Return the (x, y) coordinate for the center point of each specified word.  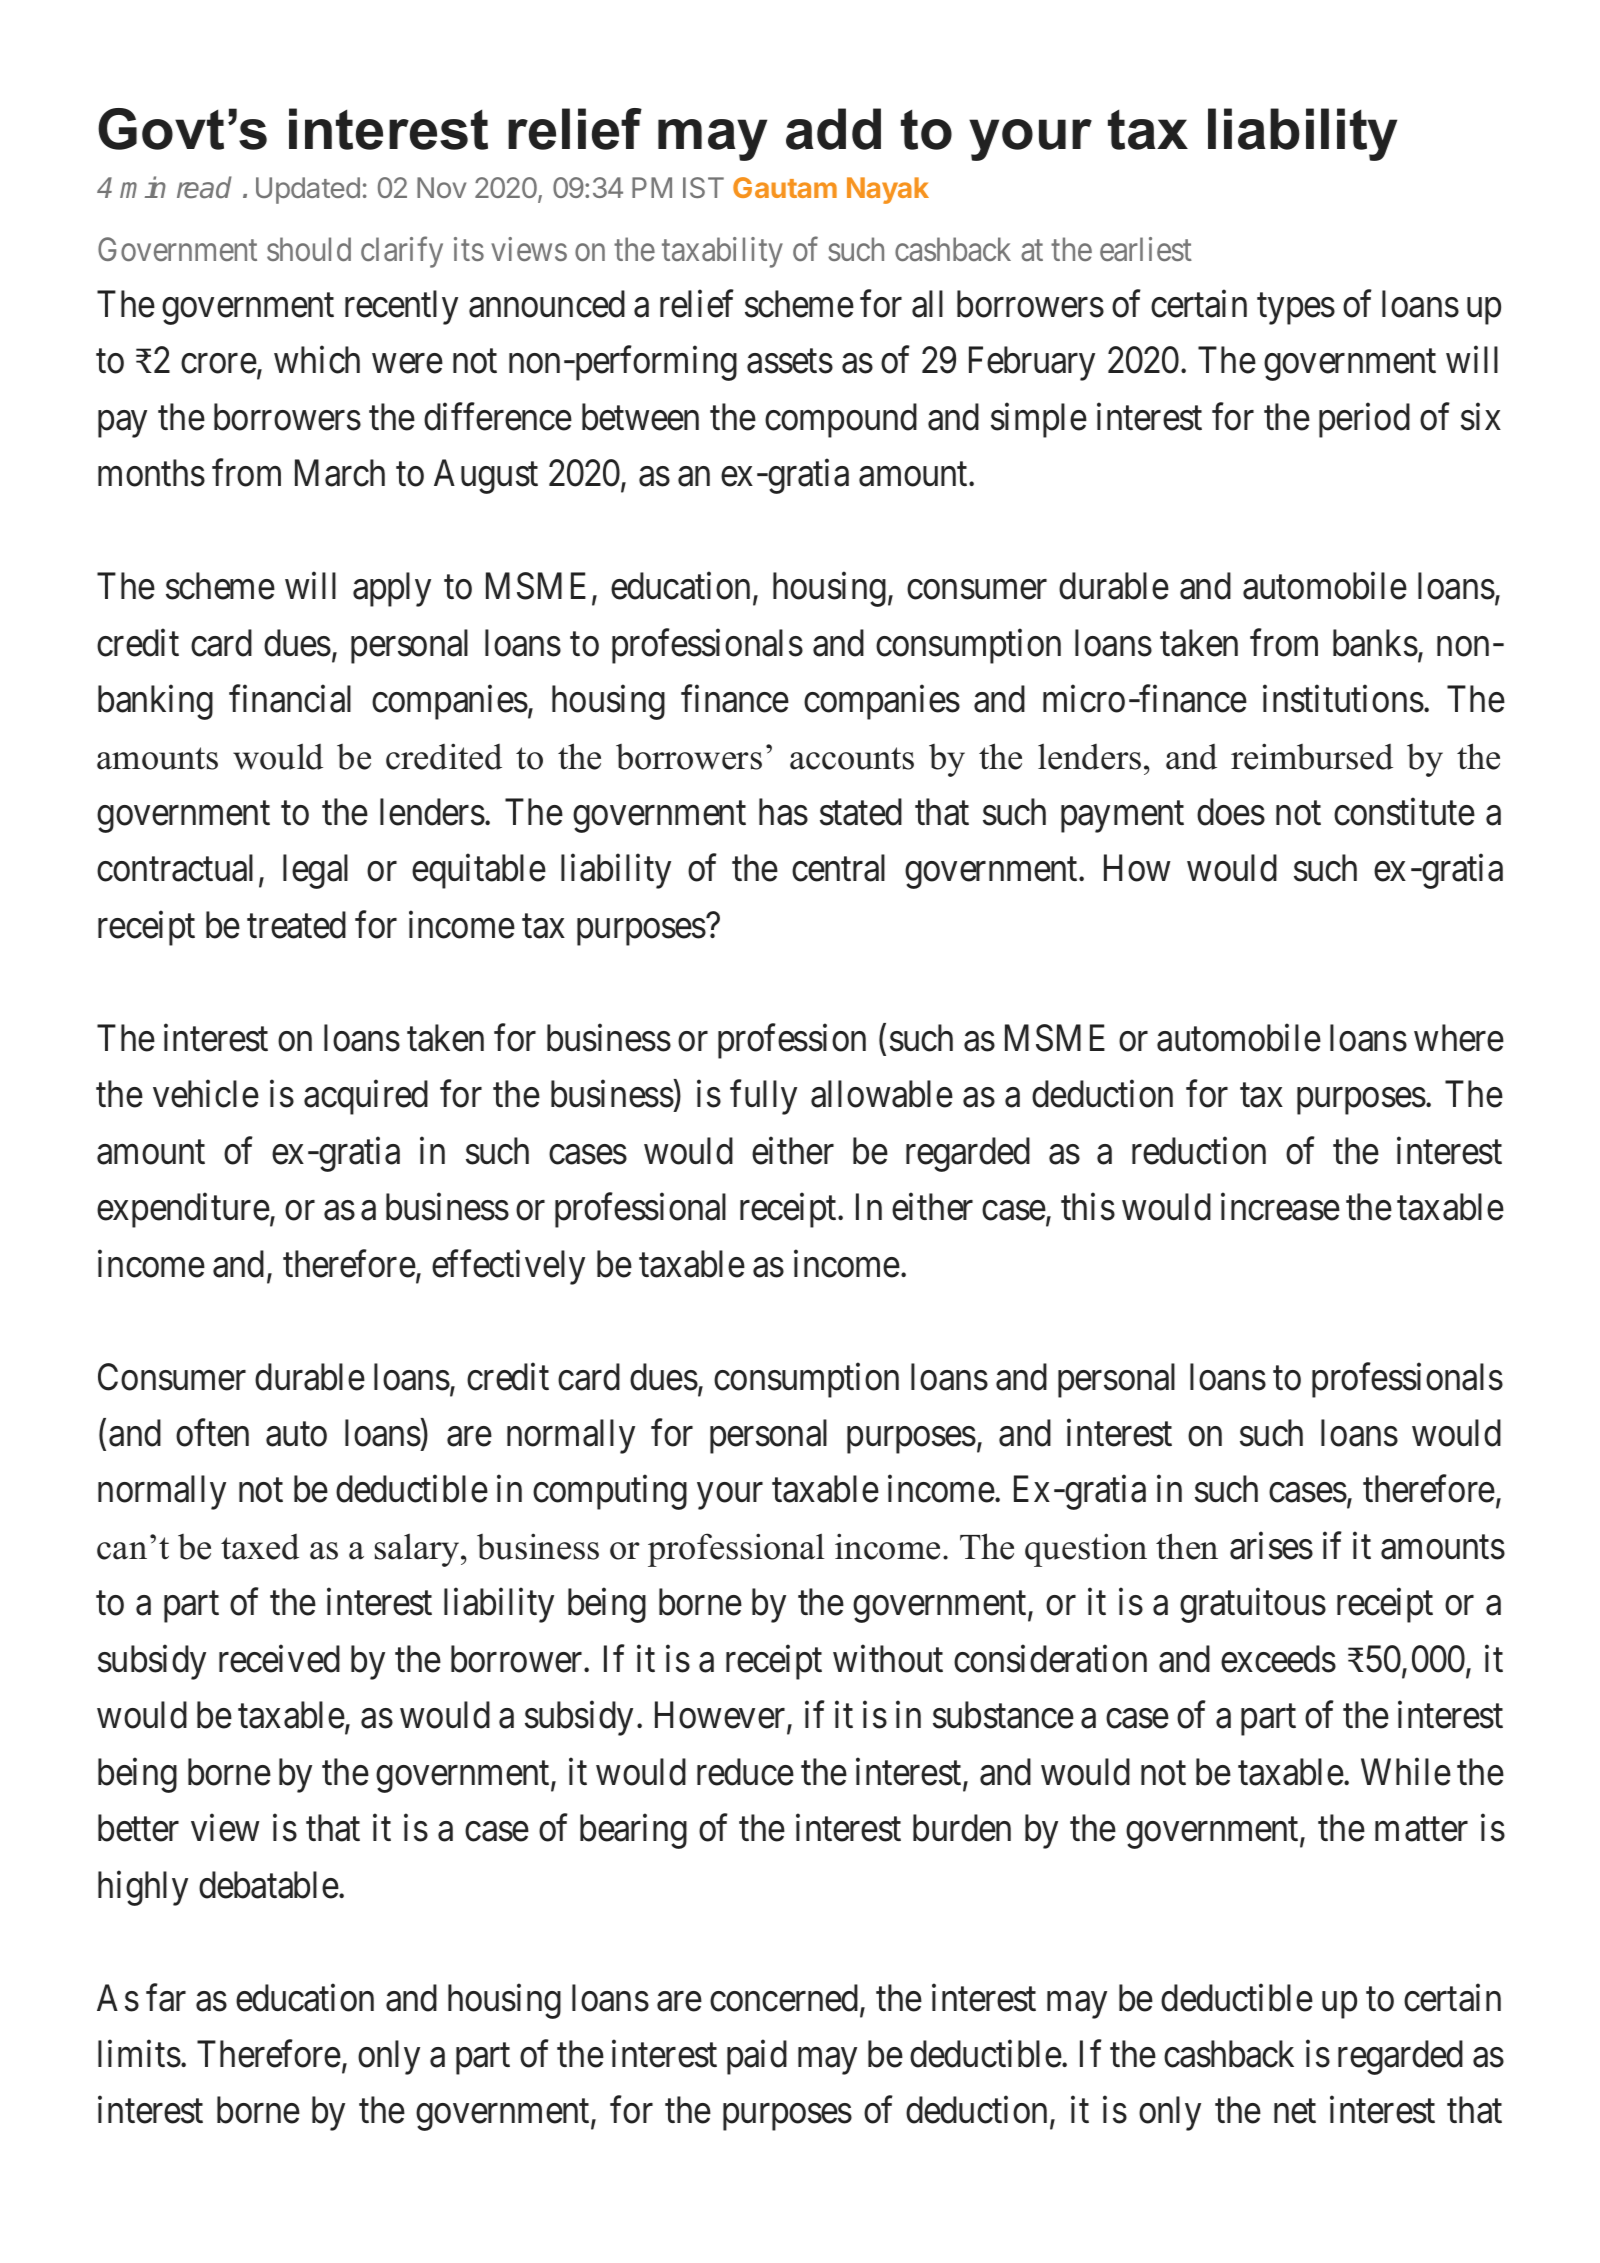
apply (392, 589)
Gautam (785, 187)
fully (763, 1097)
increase (1280, 1207)
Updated (308, 190)
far (166, 1998)
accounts (852, 758)
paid (757, 2057)
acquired (366, 1097)
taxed (260, 1547)
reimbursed (1312, 756)
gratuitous (1253, 1606)
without (888, 1659)
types (1296, 309)
